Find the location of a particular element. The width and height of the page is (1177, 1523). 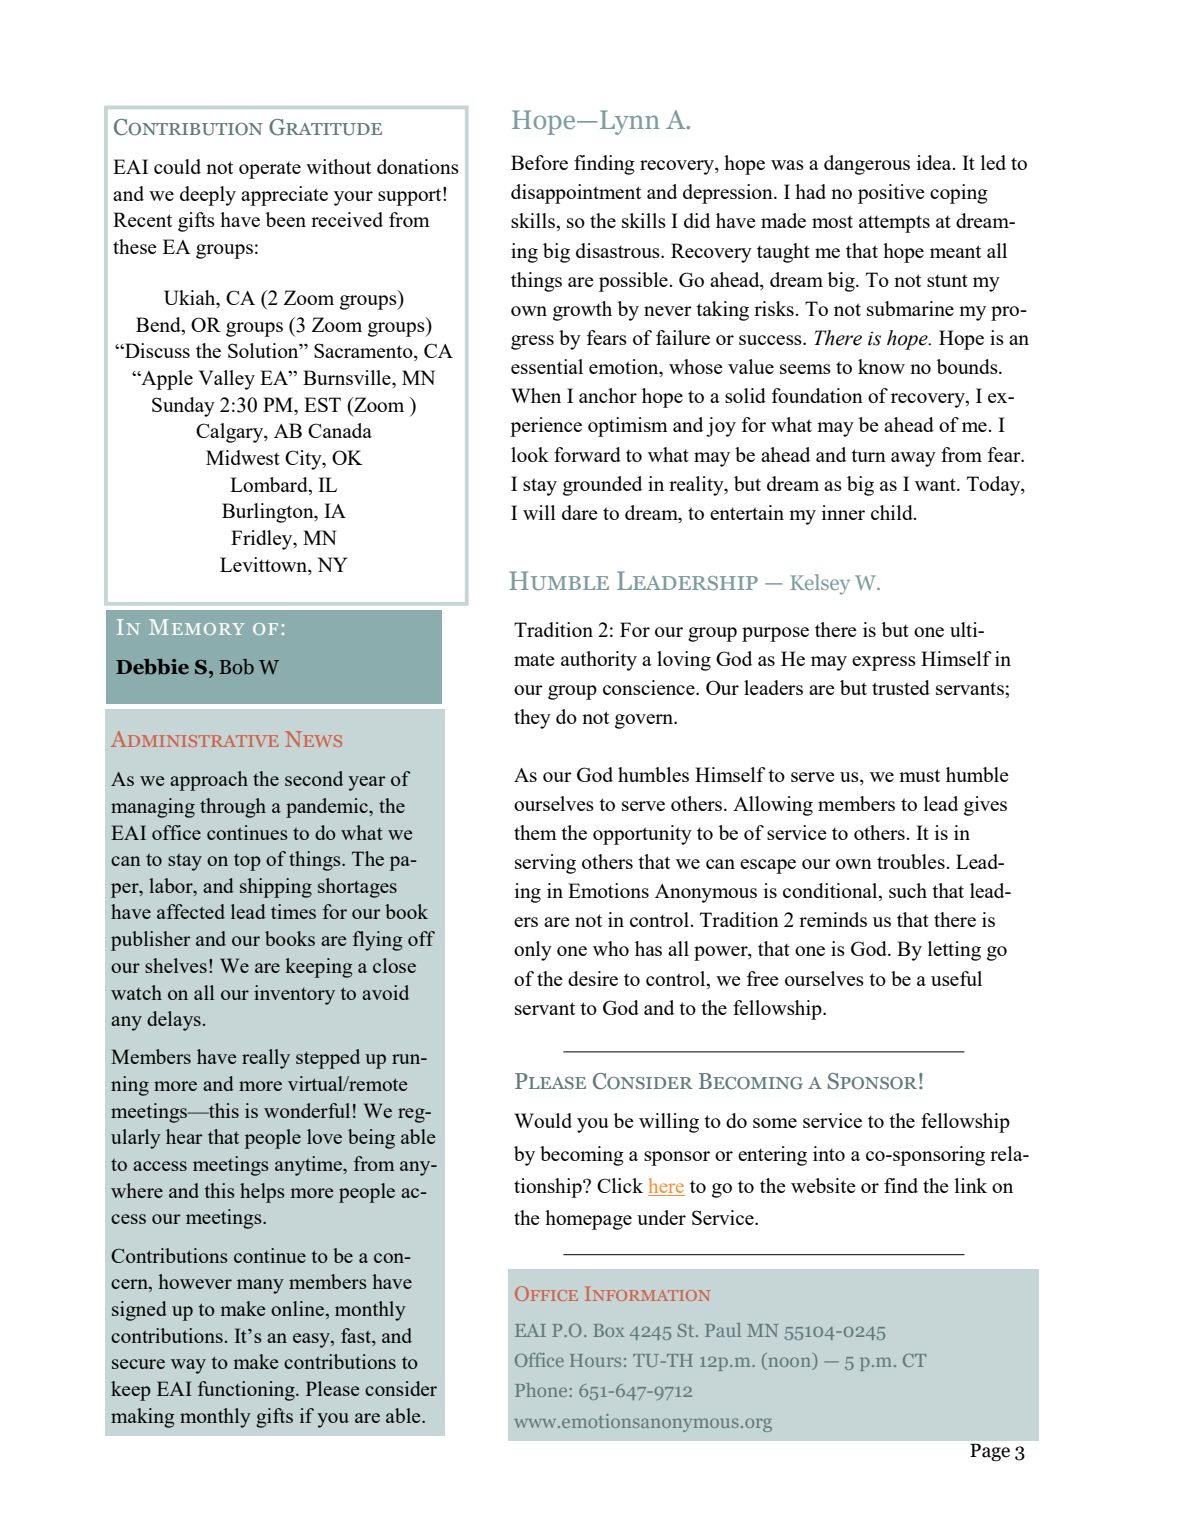

into is located at coordinates (829, 1153).
